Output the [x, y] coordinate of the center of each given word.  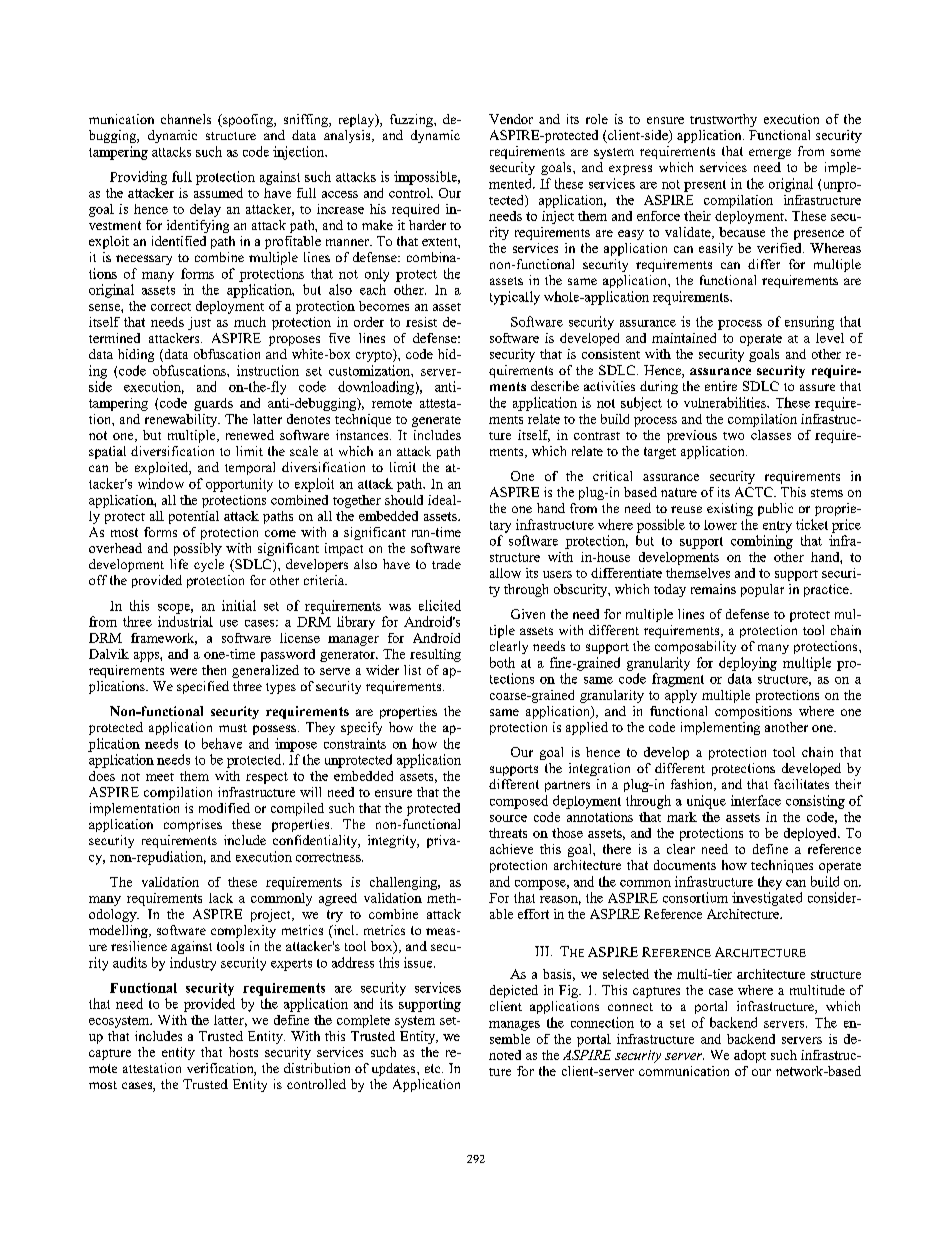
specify [361, 728]
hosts [243, 1052]
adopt [750, 1056]
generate [436, 421]
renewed [250, 435]
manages [514, 1026]
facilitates [801, 784]
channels [186, 119]
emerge [770, 154]
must [233, 728]
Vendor [511, 119]
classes [771, 435]
